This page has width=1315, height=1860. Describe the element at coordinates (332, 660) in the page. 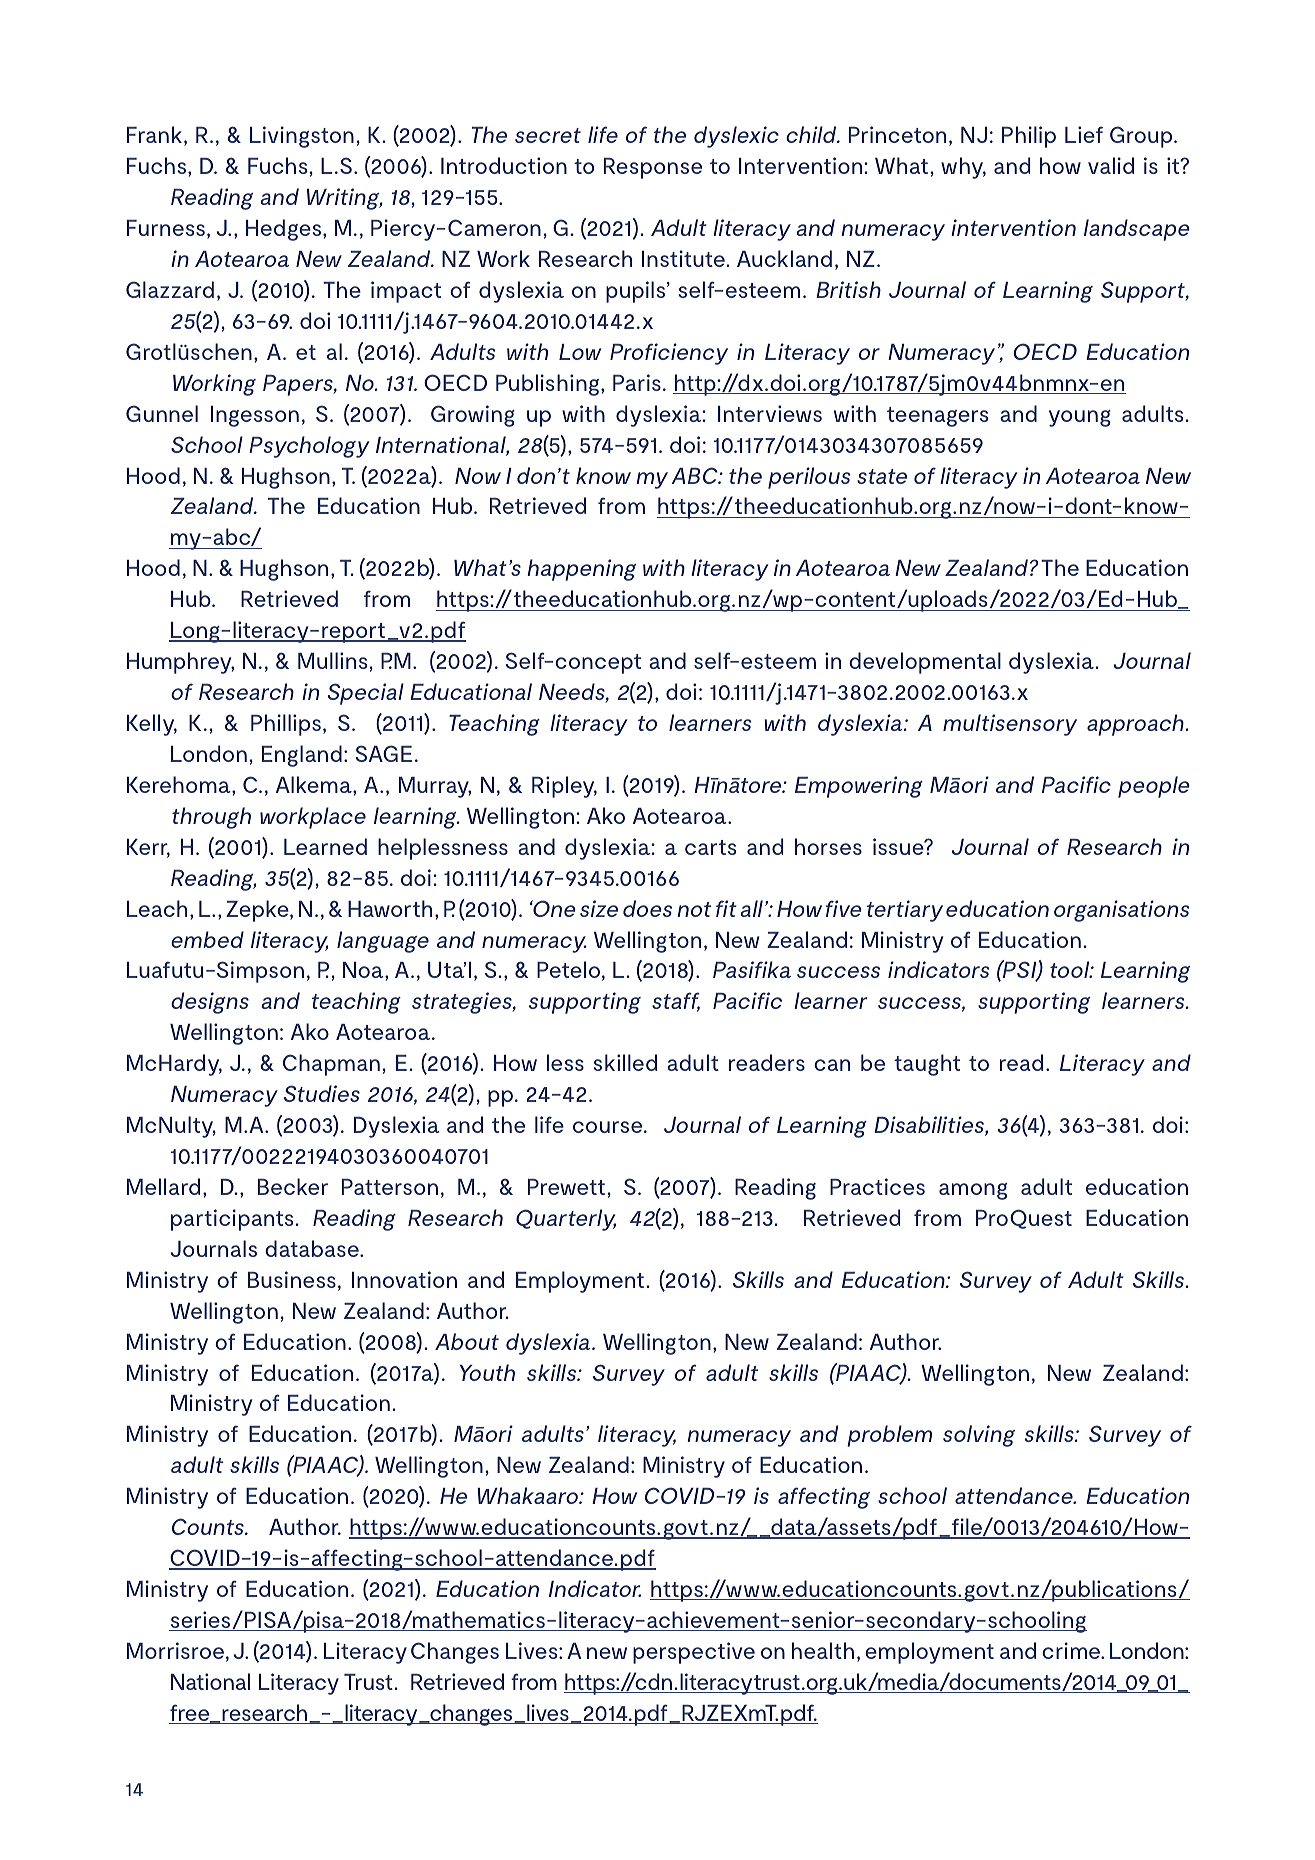

I see `Mullins` at that location.
